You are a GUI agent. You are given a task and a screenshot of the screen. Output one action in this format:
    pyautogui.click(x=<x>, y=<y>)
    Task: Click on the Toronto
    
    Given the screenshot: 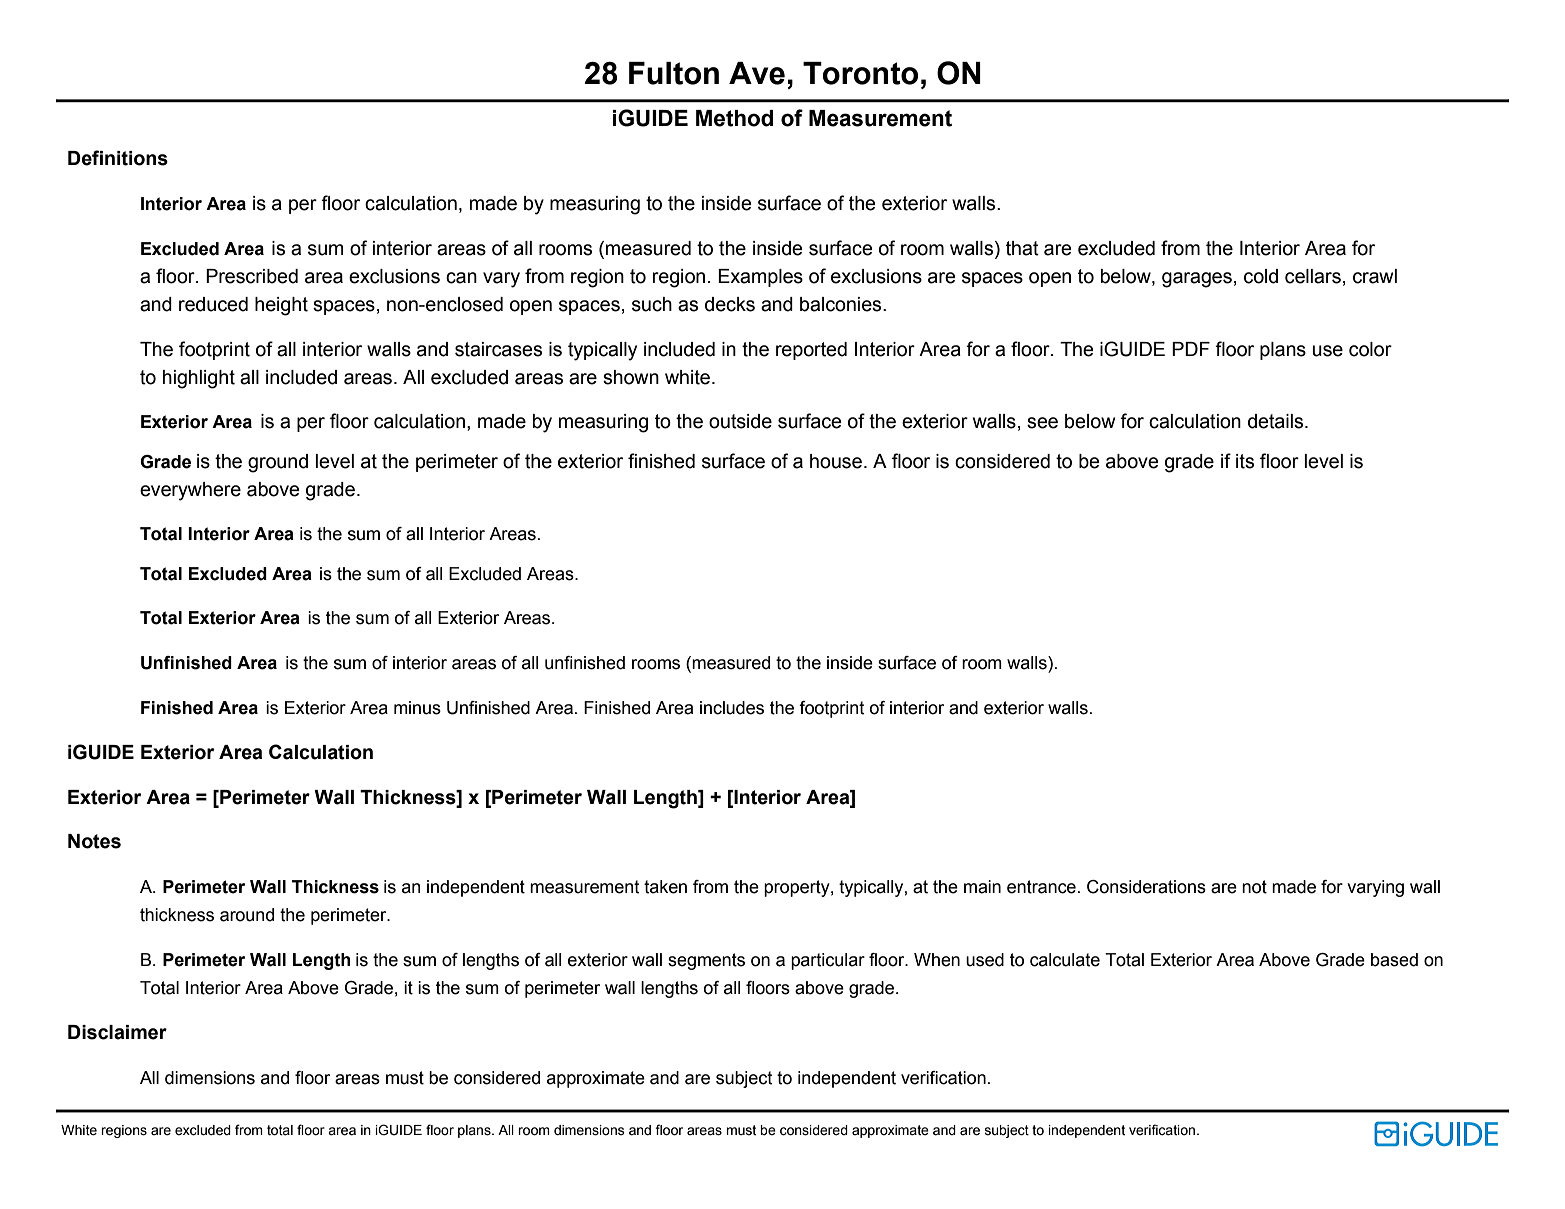 What is the action you would take?
    pyautogui.click(x=860, y=73)
